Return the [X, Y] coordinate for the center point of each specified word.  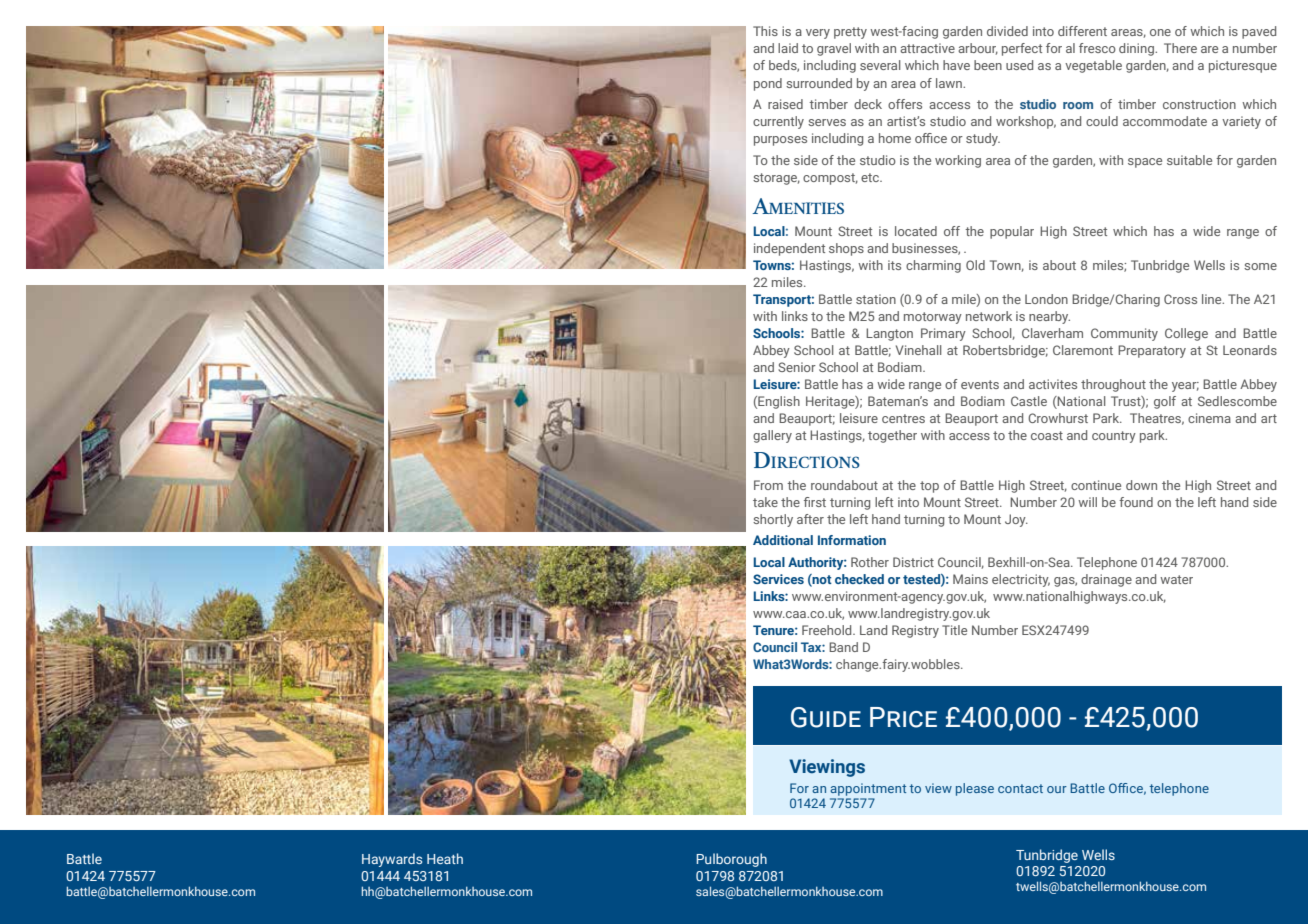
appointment [868, 789]
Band [843, 647]
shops [846, 249]
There [1180, 48]
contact [1020, 788]
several [880, 65]
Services [778, 579]
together [892, 436]
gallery [772, 436]
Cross [1180, 299]
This [765, 31]
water [1176, 579]
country [1114, 437]
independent [789, 249]
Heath [445, 858]
